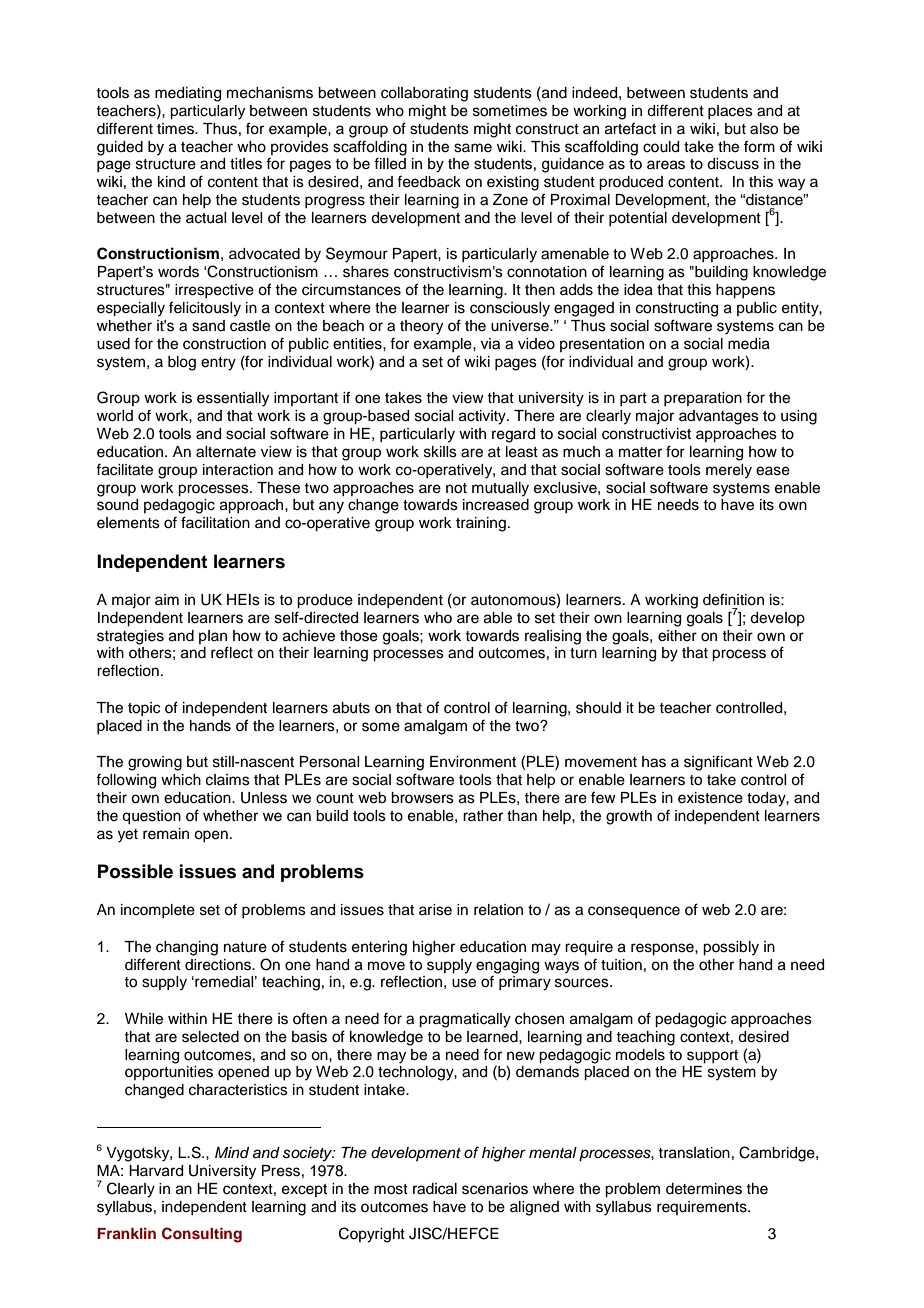 This image has height=1308, width=924. What do you see at coordinates (213, 637) in the image?
I see `plan` at bounding box center [213, 637].
